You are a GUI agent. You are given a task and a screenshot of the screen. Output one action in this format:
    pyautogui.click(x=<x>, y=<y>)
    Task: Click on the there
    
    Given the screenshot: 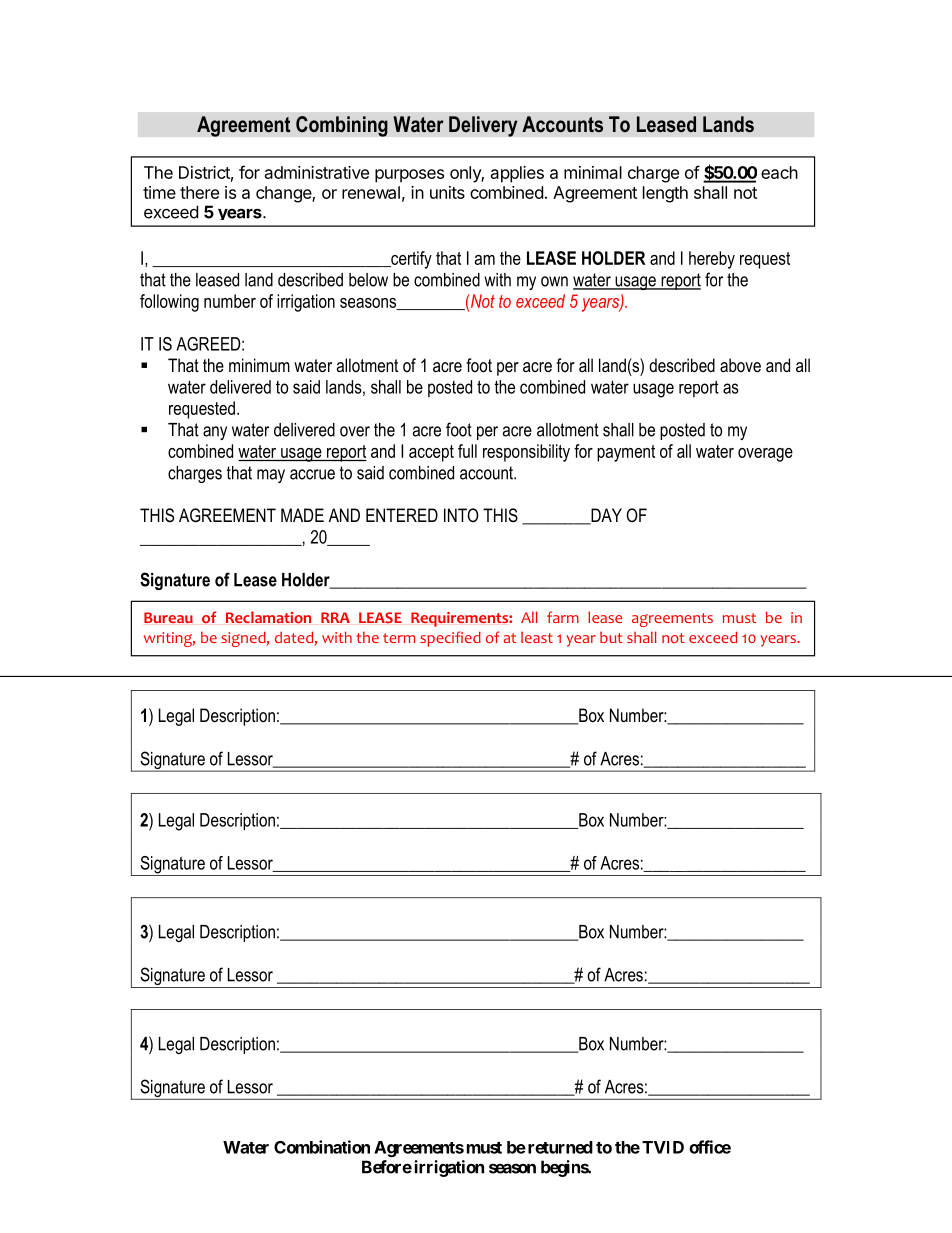 What is the action you would take?
    pyautogui.click(x=199, y=192)
